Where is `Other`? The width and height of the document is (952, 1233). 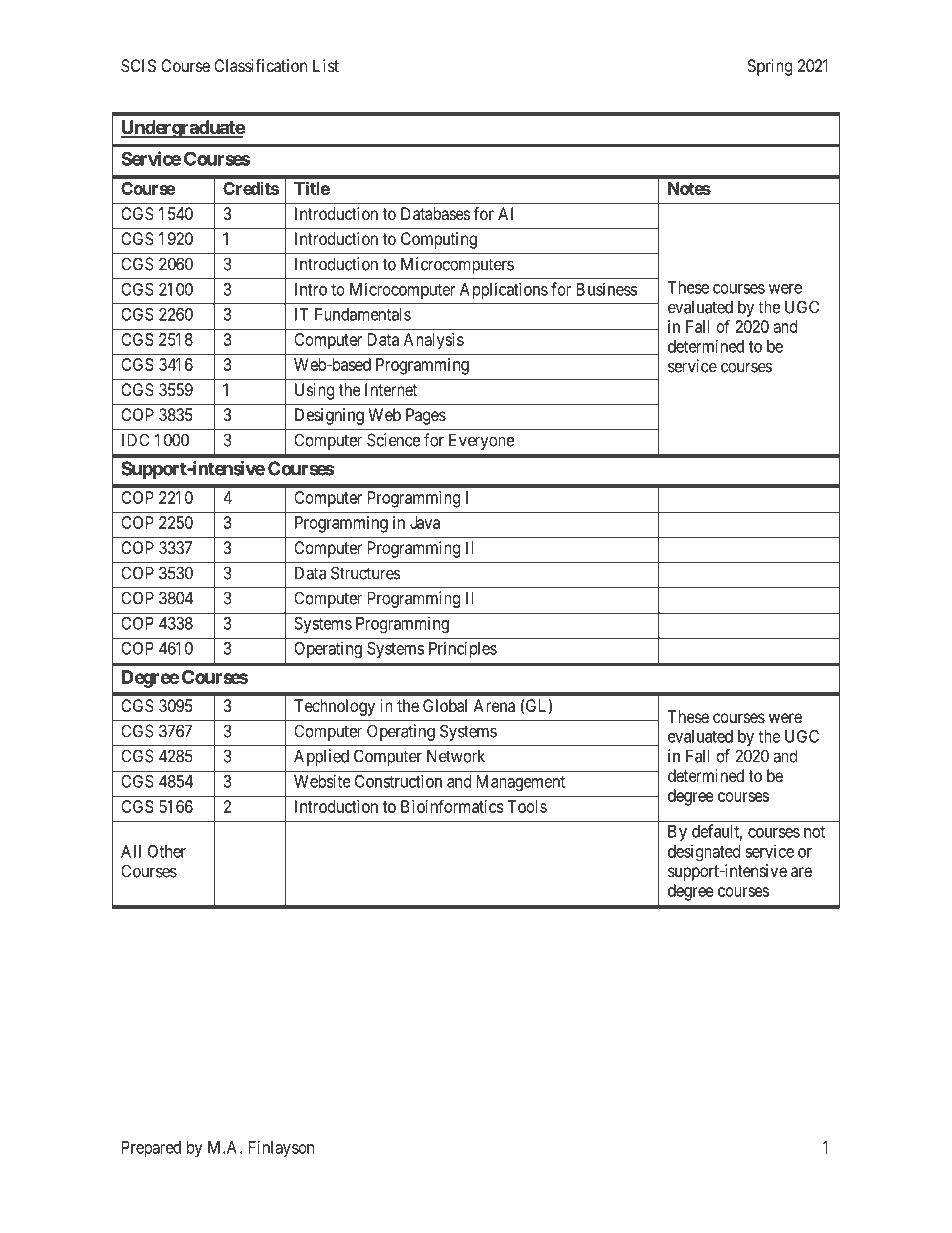
Other is located at coordinates (167, 851).
